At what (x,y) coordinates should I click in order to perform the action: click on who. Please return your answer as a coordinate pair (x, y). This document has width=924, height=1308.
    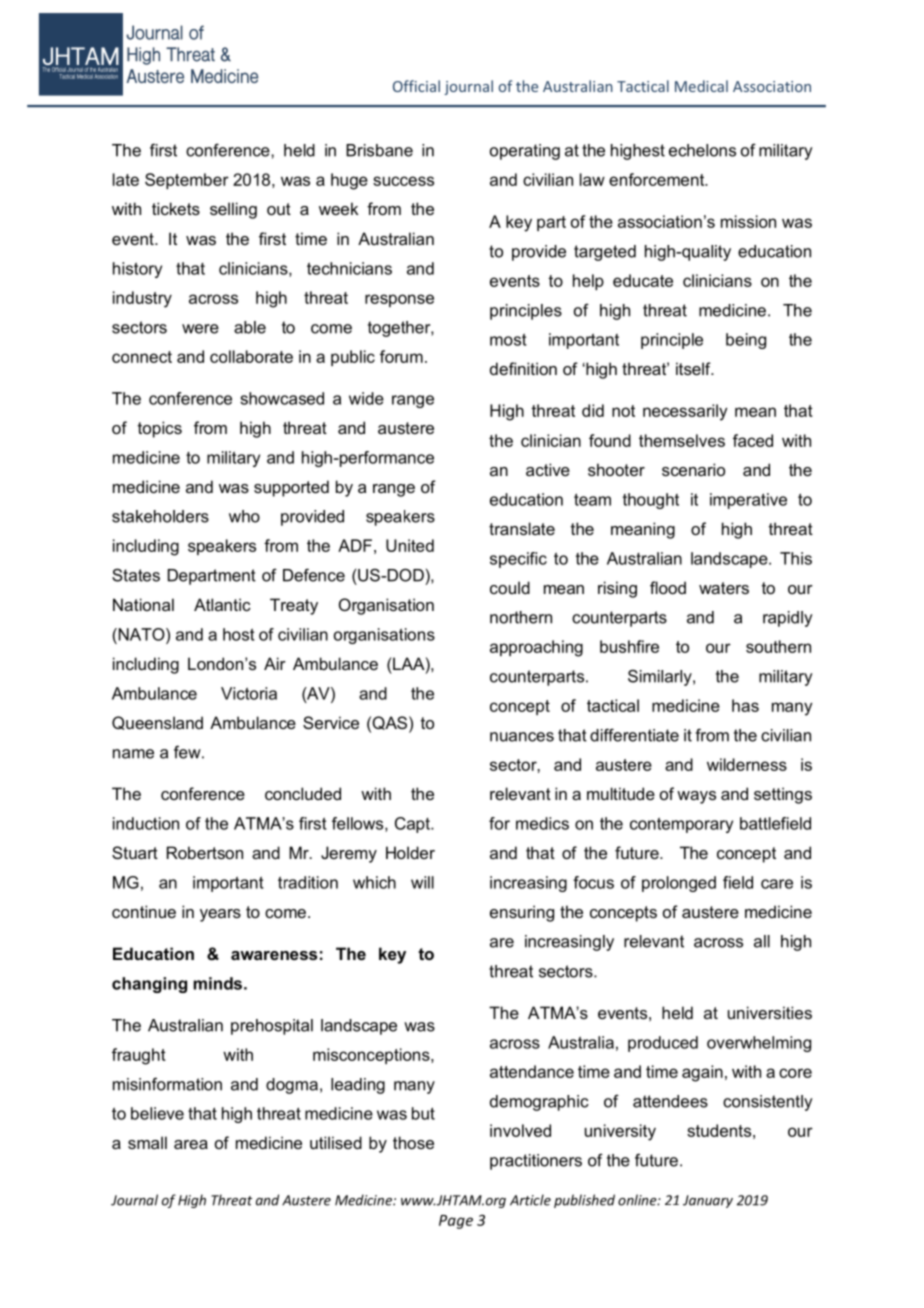
    Looking at the image, I should click on (244, 516).
